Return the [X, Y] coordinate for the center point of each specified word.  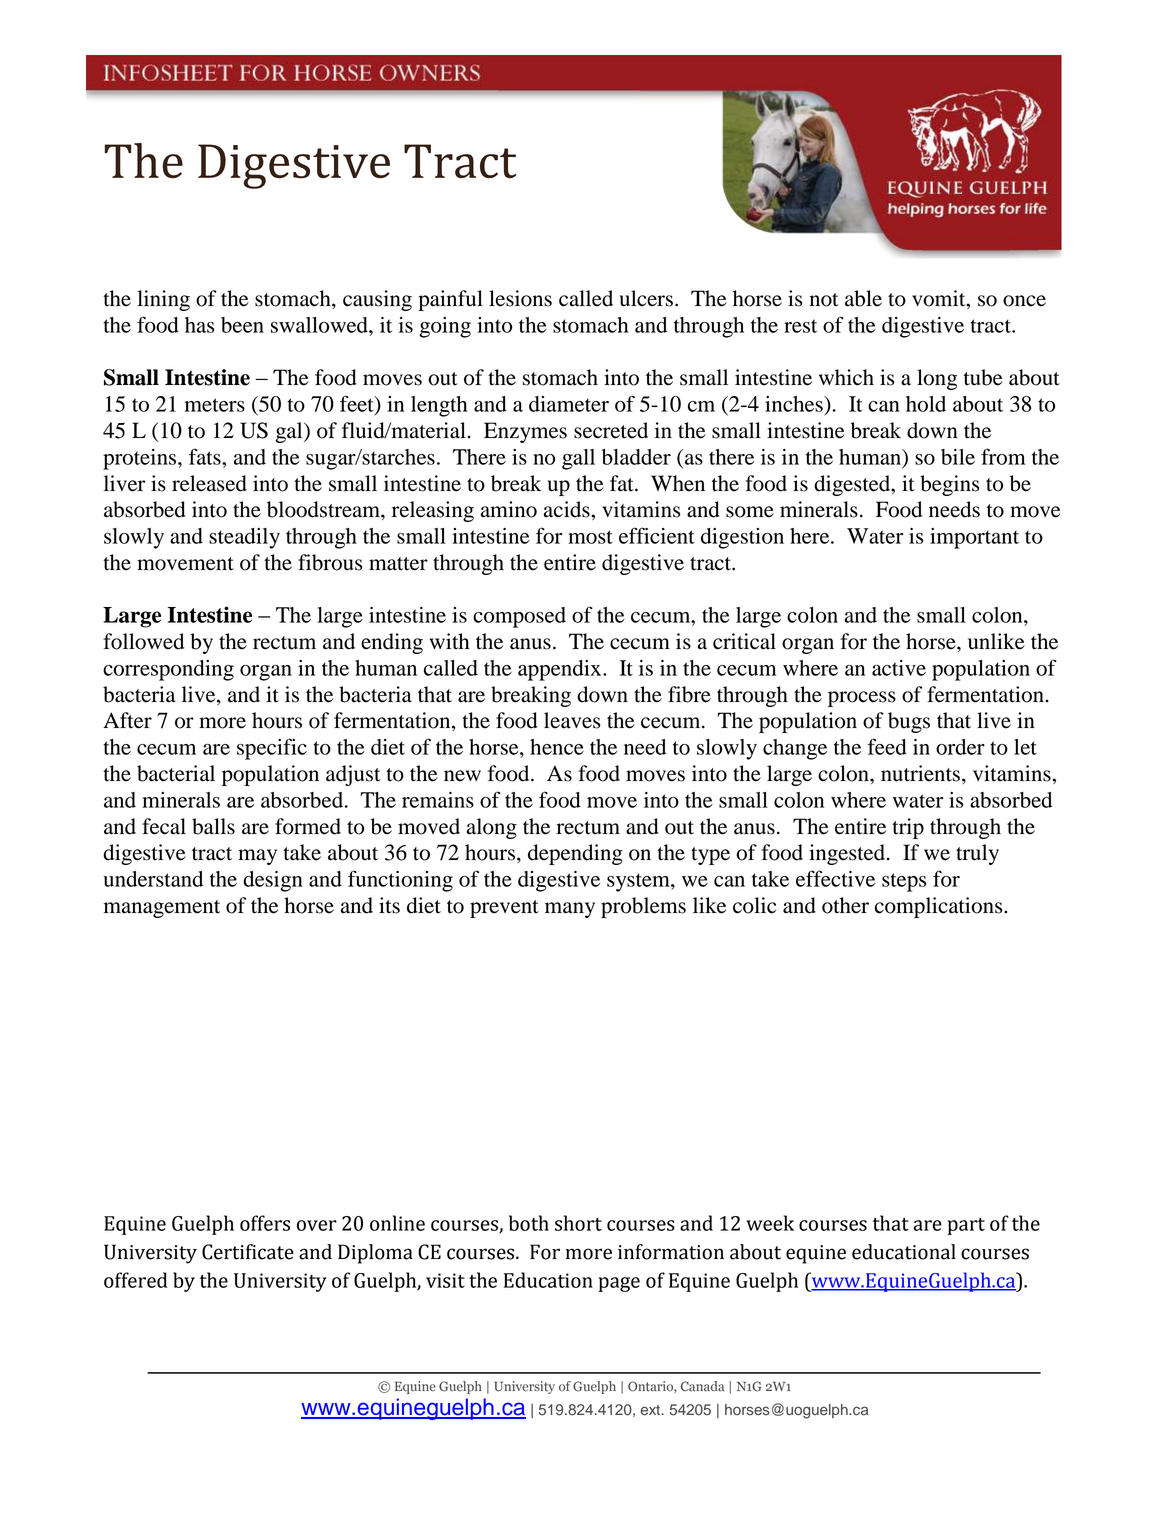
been [242, 325]
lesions [520, 298]
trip [908, 828]
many [570, 910]
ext [652, 1410]
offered [135, 1280]
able [863, 298]
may [257, 857]
